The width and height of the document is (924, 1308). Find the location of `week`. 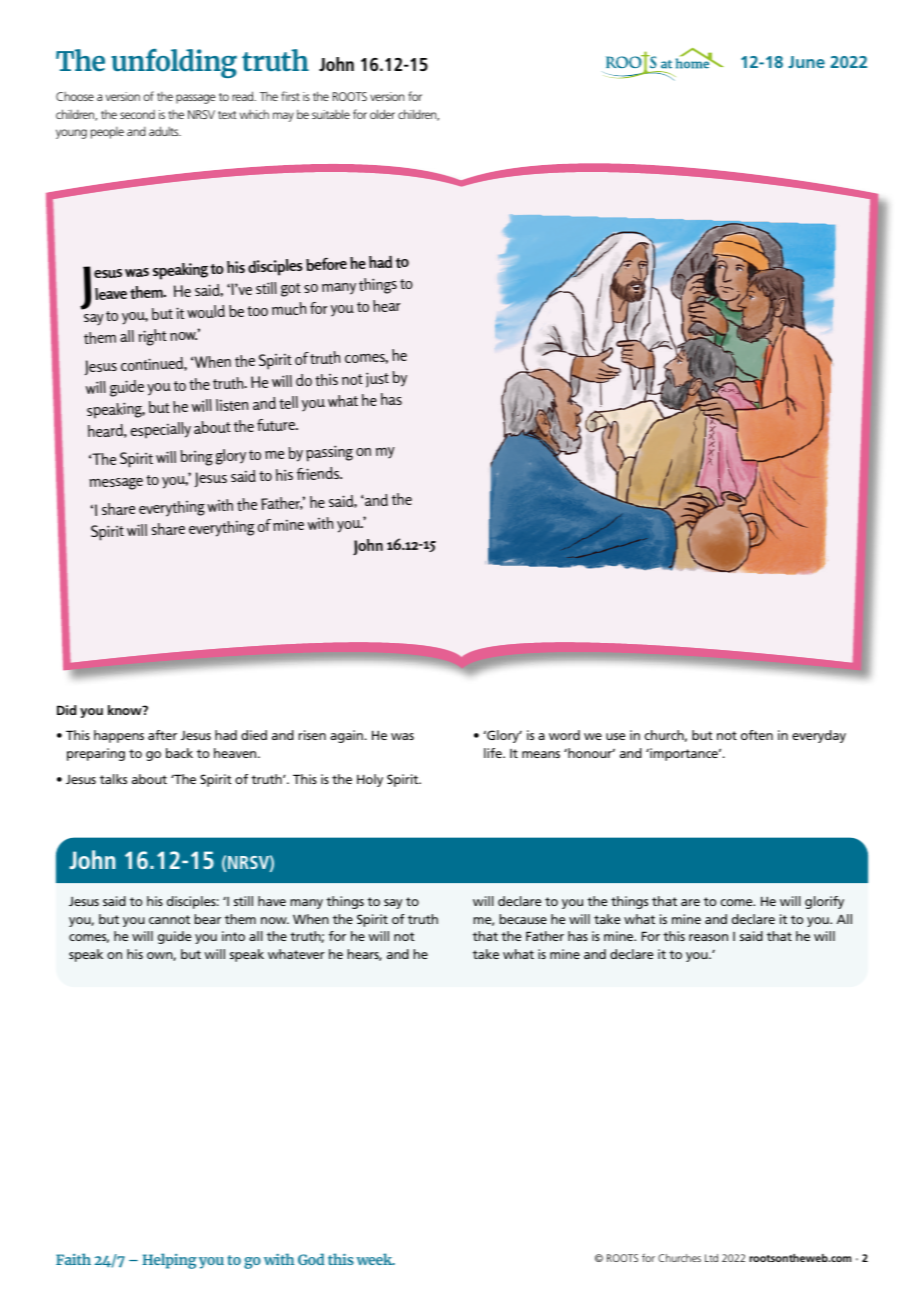

week is located at coordinates (375, 1259).
